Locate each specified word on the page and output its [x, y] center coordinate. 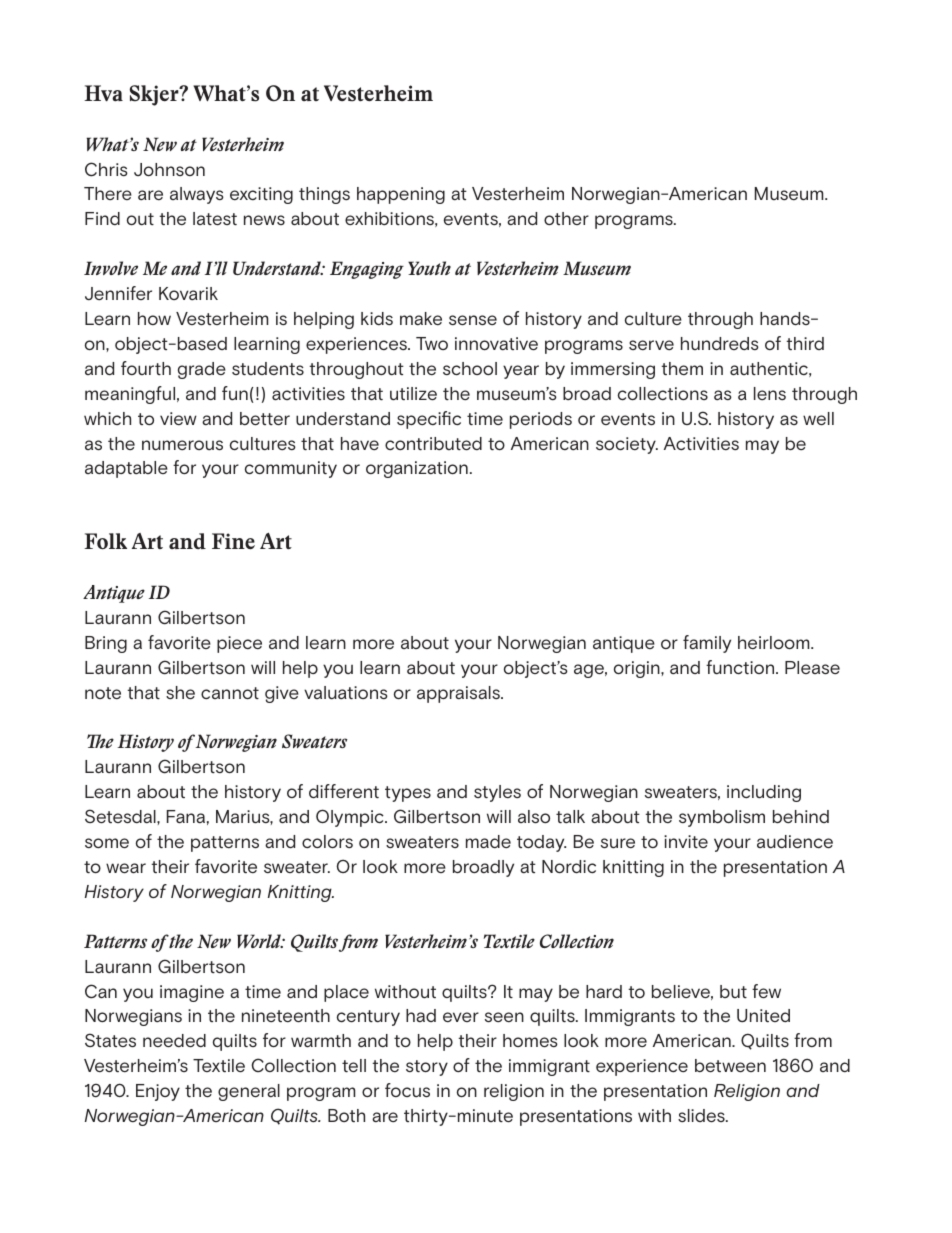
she [180, 693]
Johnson [169, 170]
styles [497, 793]
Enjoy [158, 1092]
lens [770, 394]
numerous [182, 445]
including [764, 793]
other [566, 218]
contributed [433, 444]
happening [401, 195]
